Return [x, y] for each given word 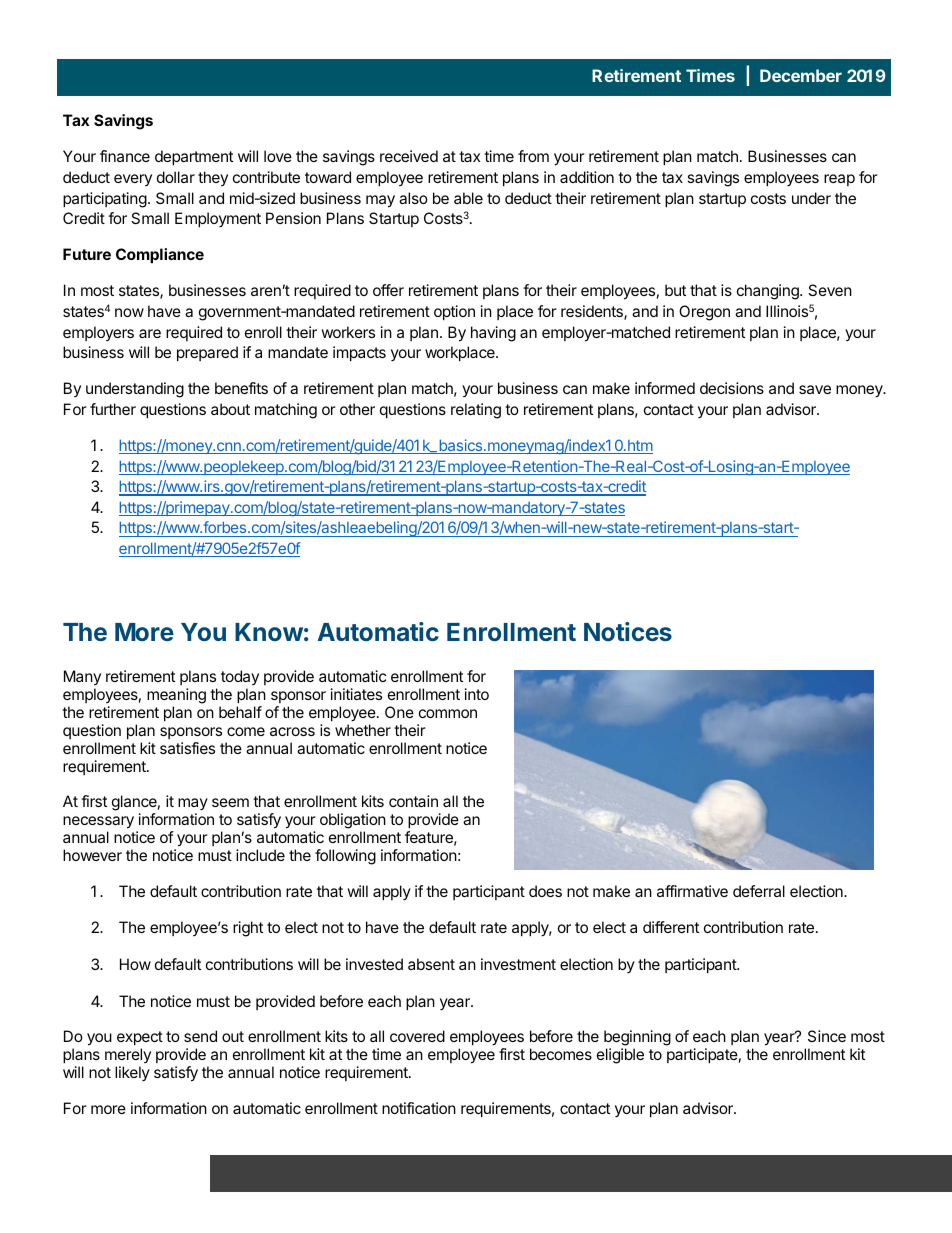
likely [132, 1073]
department [194, 157]
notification [419, 1108]
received [409, 156]
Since [827, 1036]
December [801, 75]
